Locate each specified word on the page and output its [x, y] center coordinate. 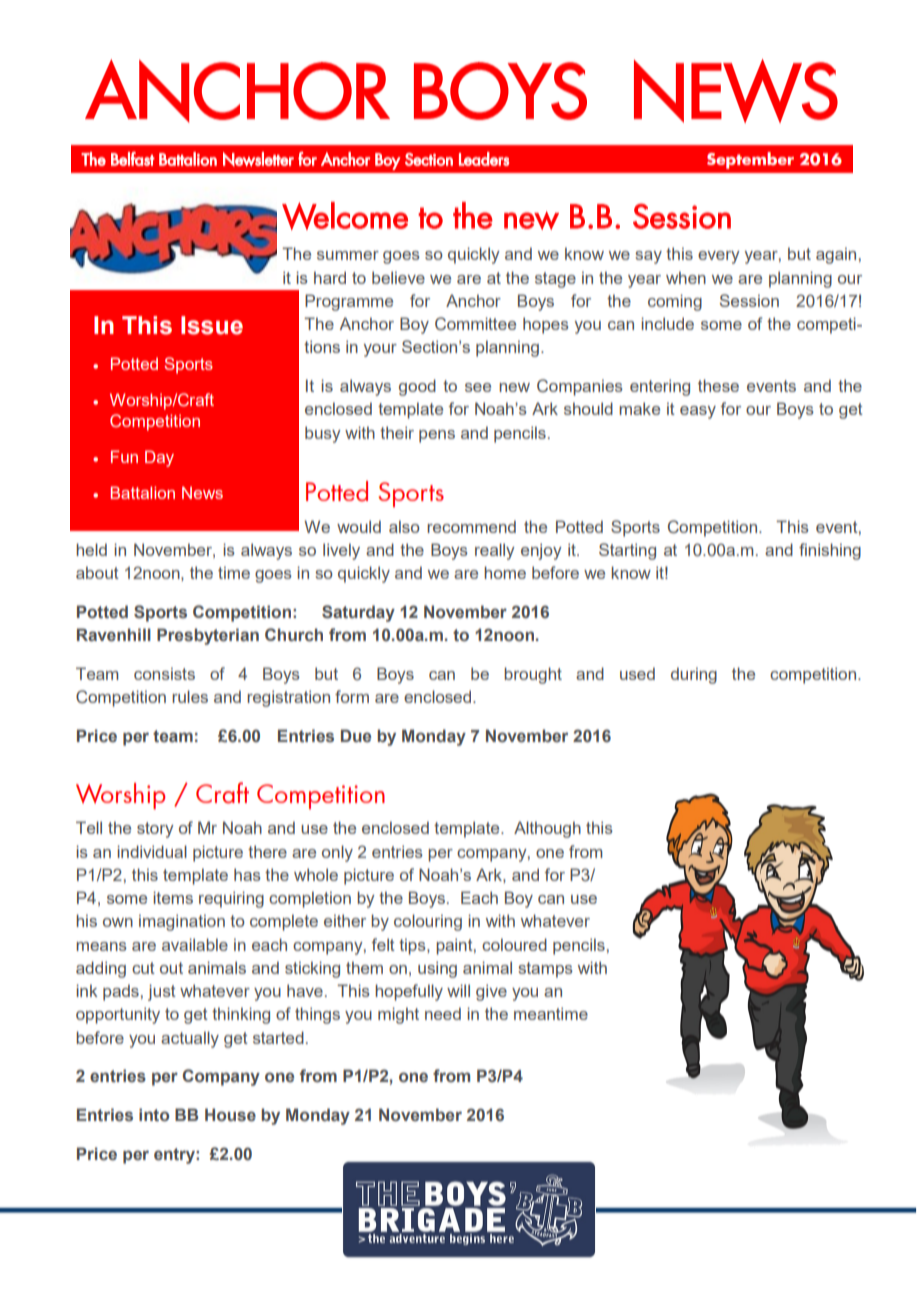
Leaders [484, 159]
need [443, 1013]
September [750, 160]
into [154, 1114]
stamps [545, 970]
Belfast [133, 159]
